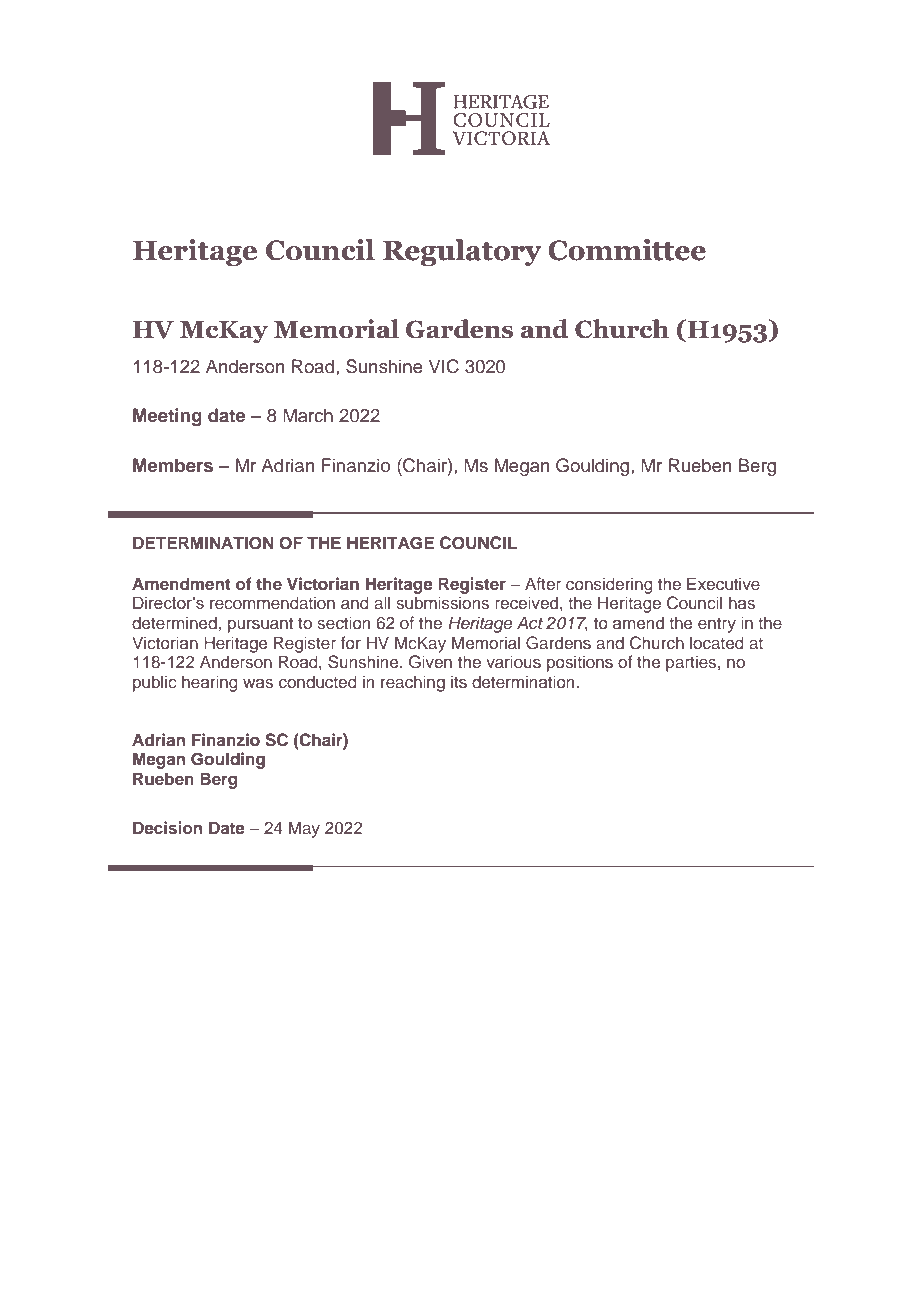 The image size is (924, 1308). What do you see at coordinates (308, 415) in the page?
I see `March` at bounding box center [308, 415].
